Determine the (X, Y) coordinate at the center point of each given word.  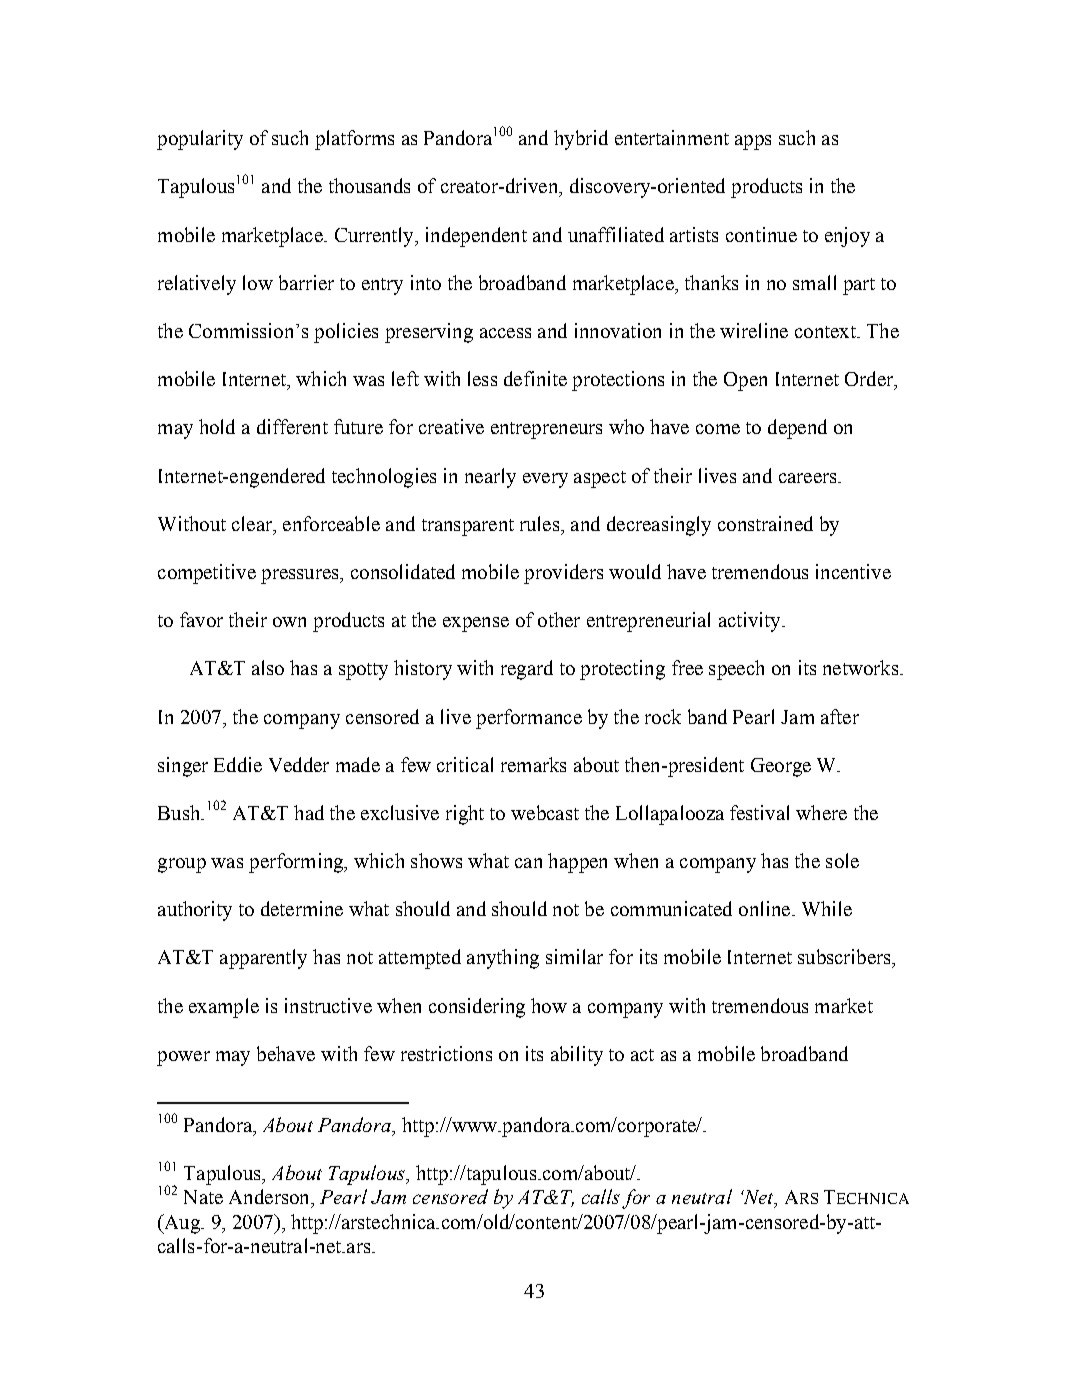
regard (527, 670)
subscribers (845, 956)
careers (809, 478)
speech (736, 670)
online (764, 908)
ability (577, 1056)
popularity (200, 140)
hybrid (581, 140)
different (292, 426)
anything (503, 959)
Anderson (270, 1196)
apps (753, 142)
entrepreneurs (546, 430)
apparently (263, 959)
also (268, 667)
